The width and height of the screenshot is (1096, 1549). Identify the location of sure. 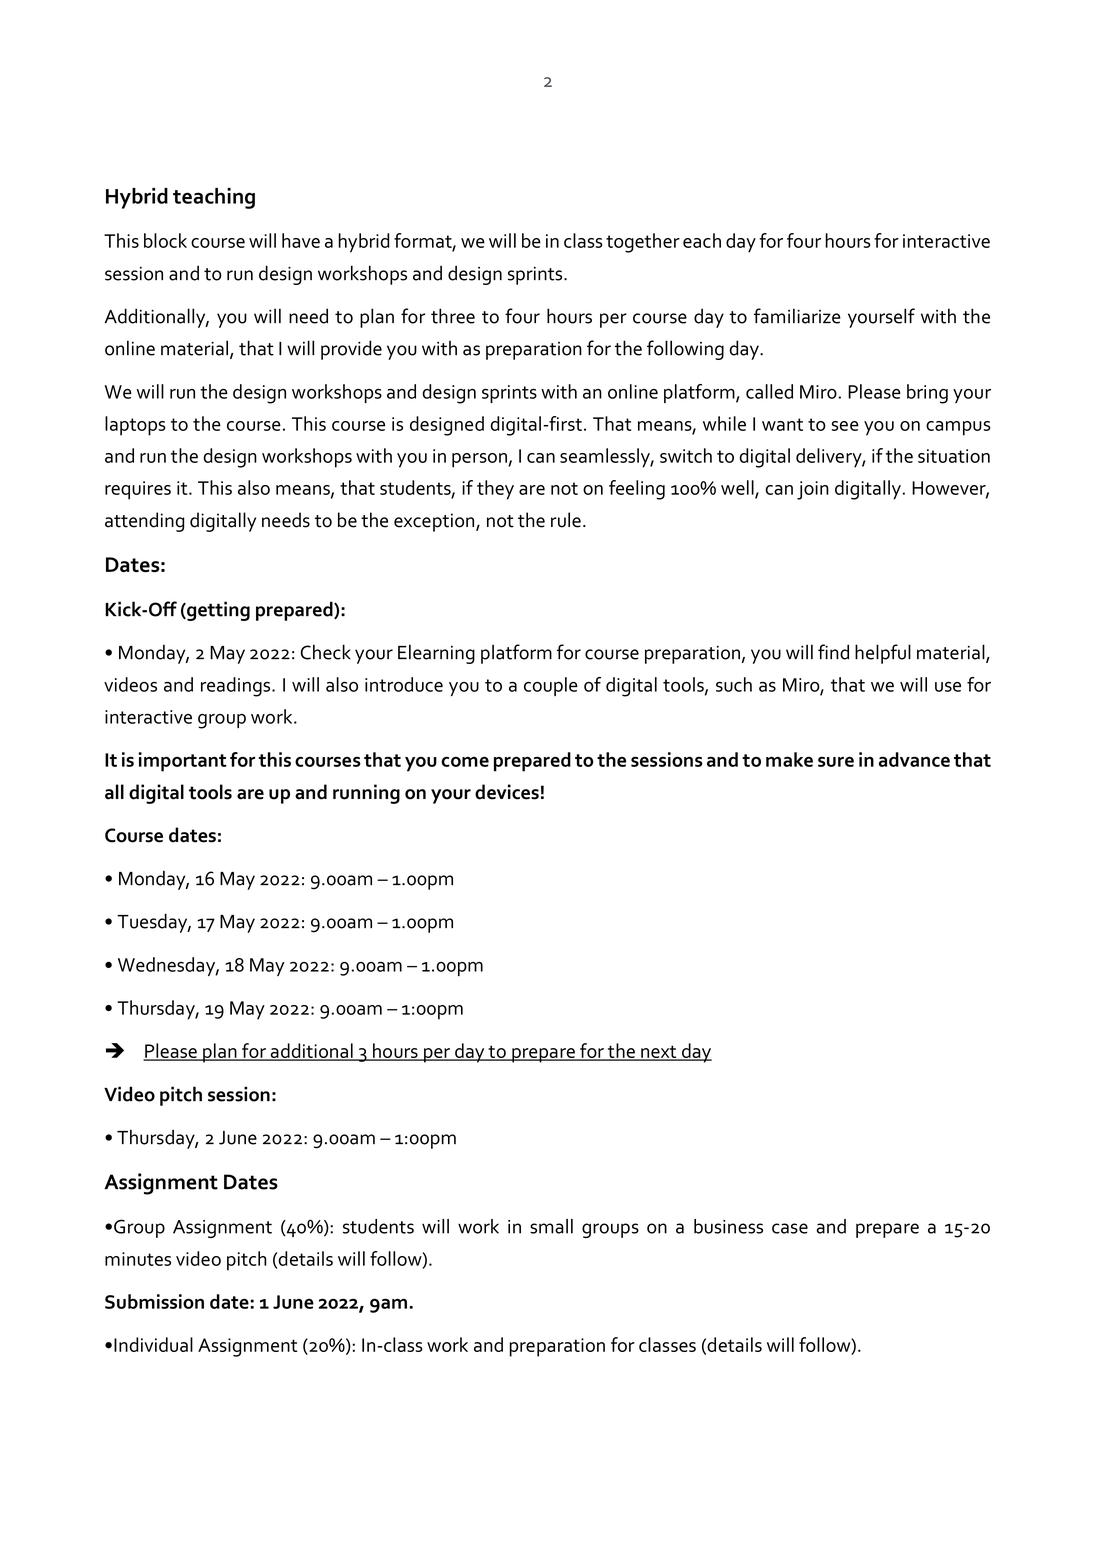
(836, 761).
